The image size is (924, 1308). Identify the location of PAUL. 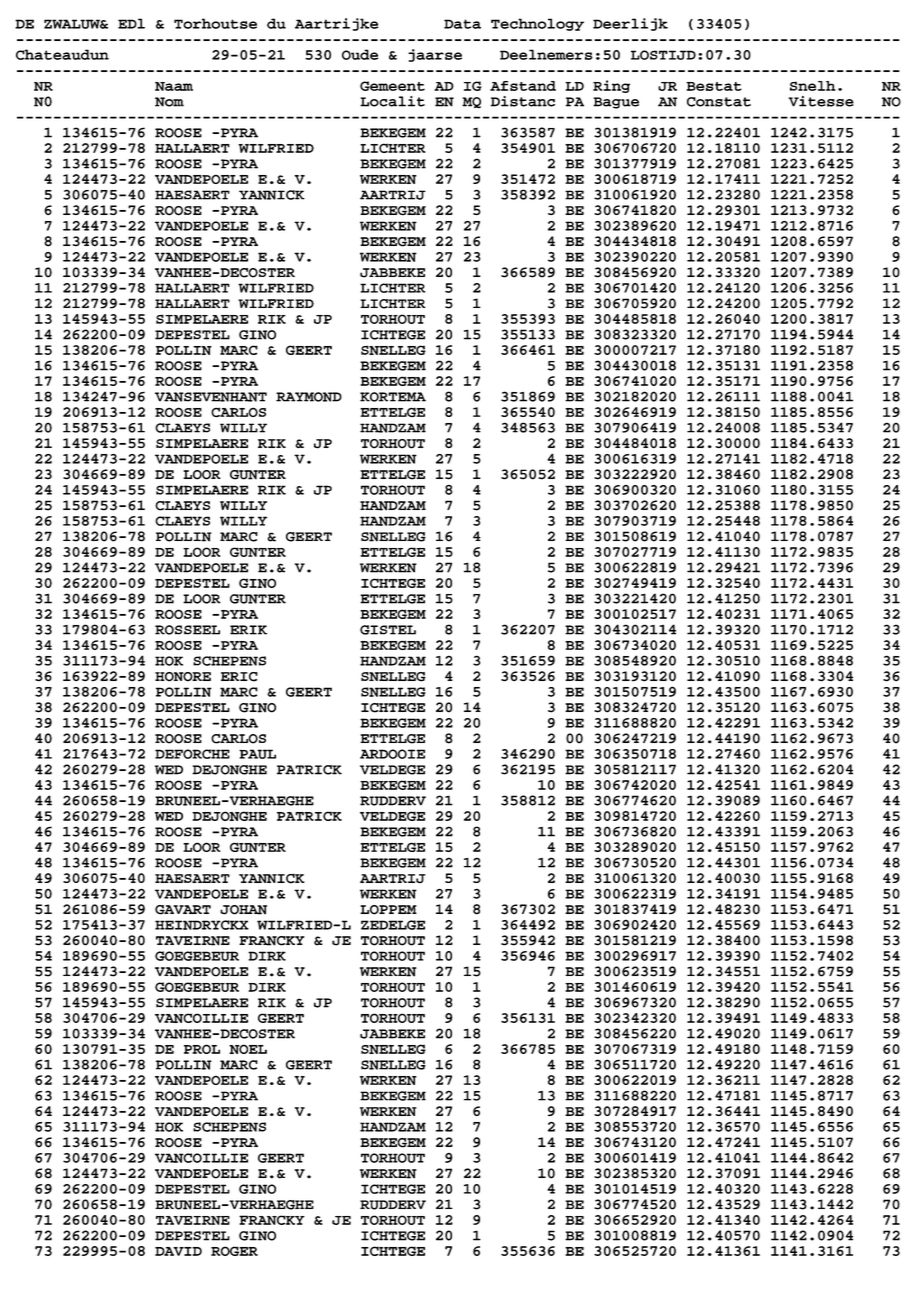
(257, 754).
